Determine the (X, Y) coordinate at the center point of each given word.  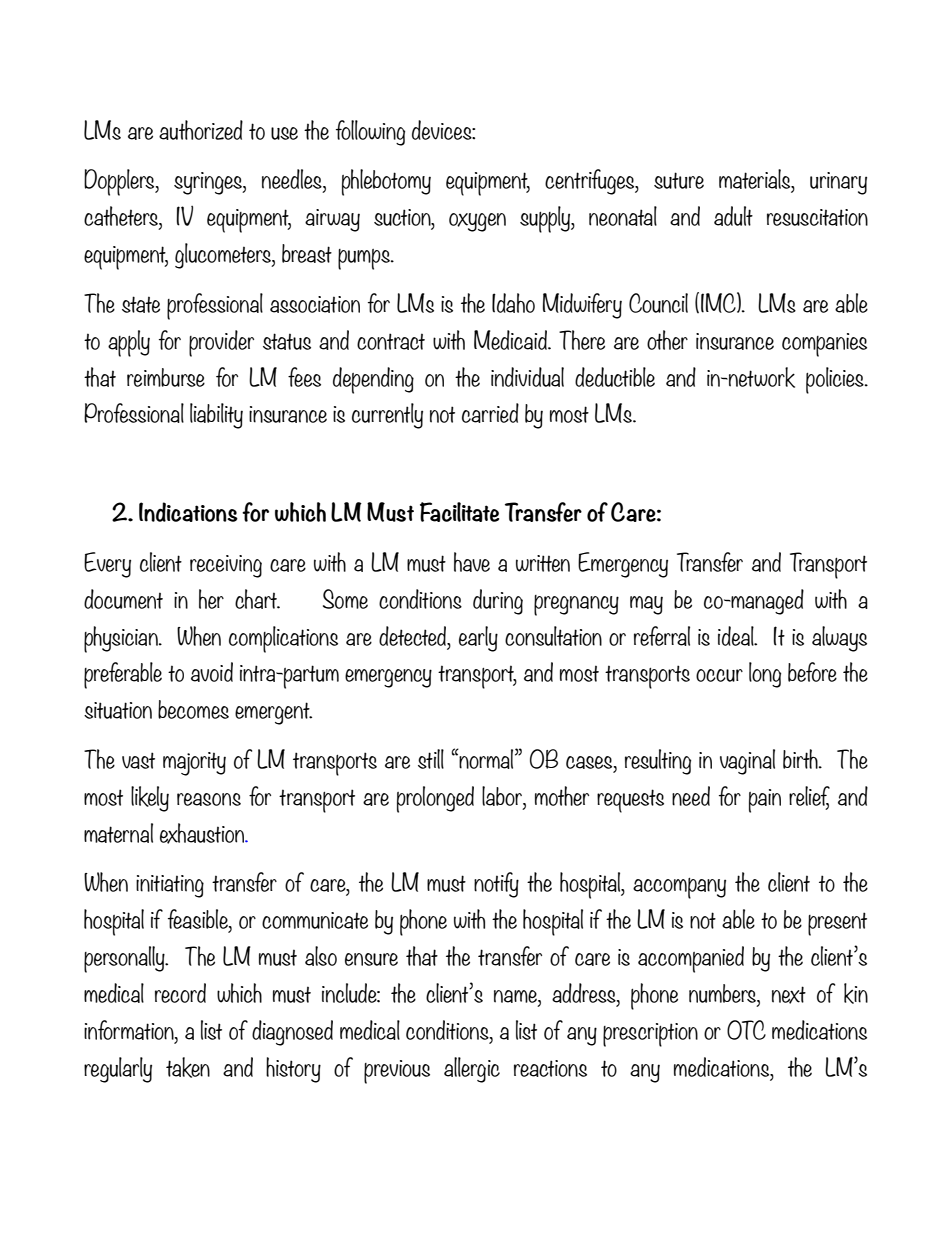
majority (194, 764)
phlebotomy (386, 182)
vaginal (747, 762)
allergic (472, 1070)
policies (836, 380)
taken (188, 1067)
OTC (746, 1030)
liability (216, 416)
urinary (838, 183)
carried (490, 413)
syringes (209, 183)
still (431, 759)
